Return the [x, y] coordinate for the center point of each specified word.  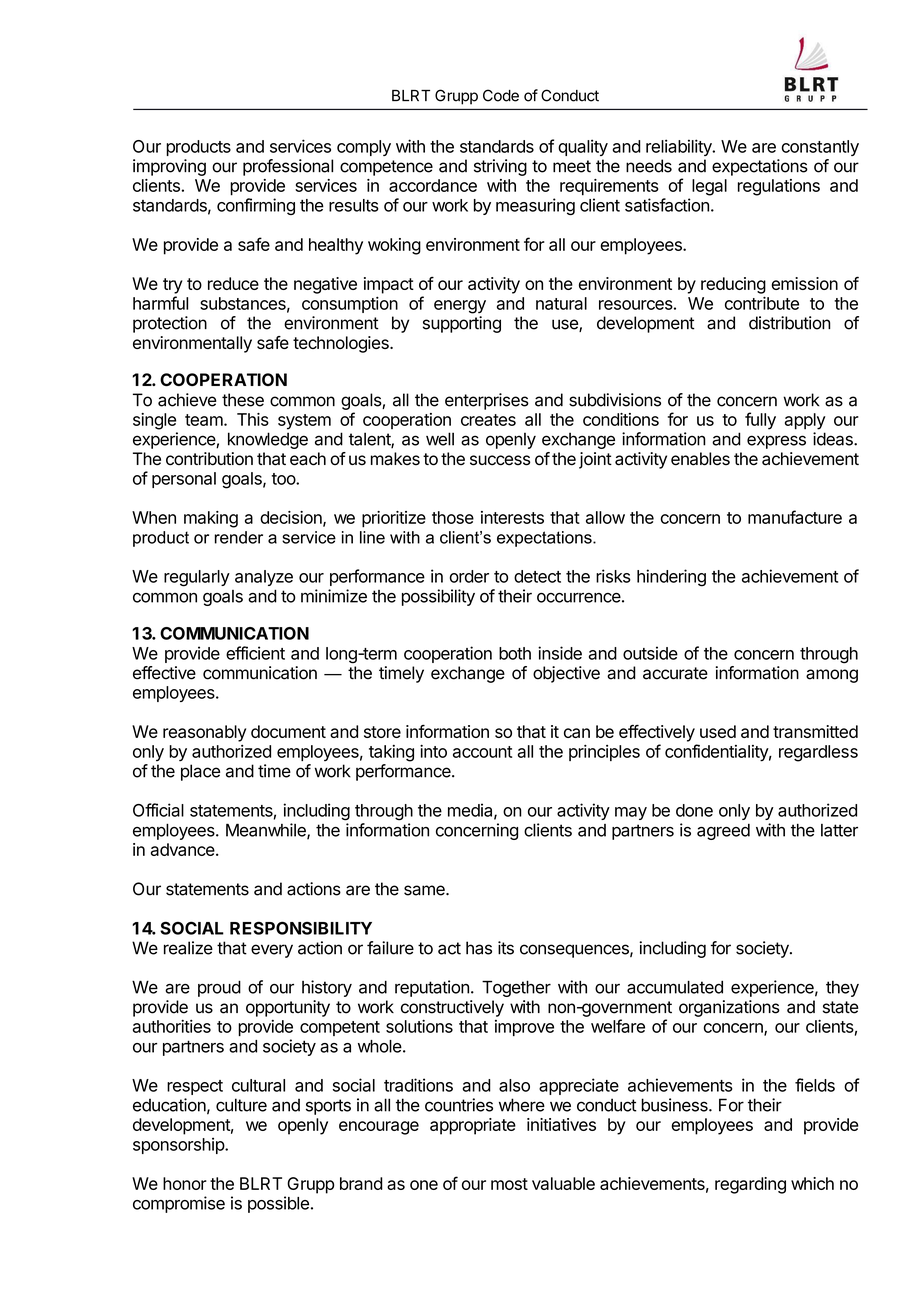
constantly [820, 148]
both [515, 653]
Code [501, 95]
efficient [255, 653]
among [832, 676]
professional [288, 167]
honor [185, 1183]
